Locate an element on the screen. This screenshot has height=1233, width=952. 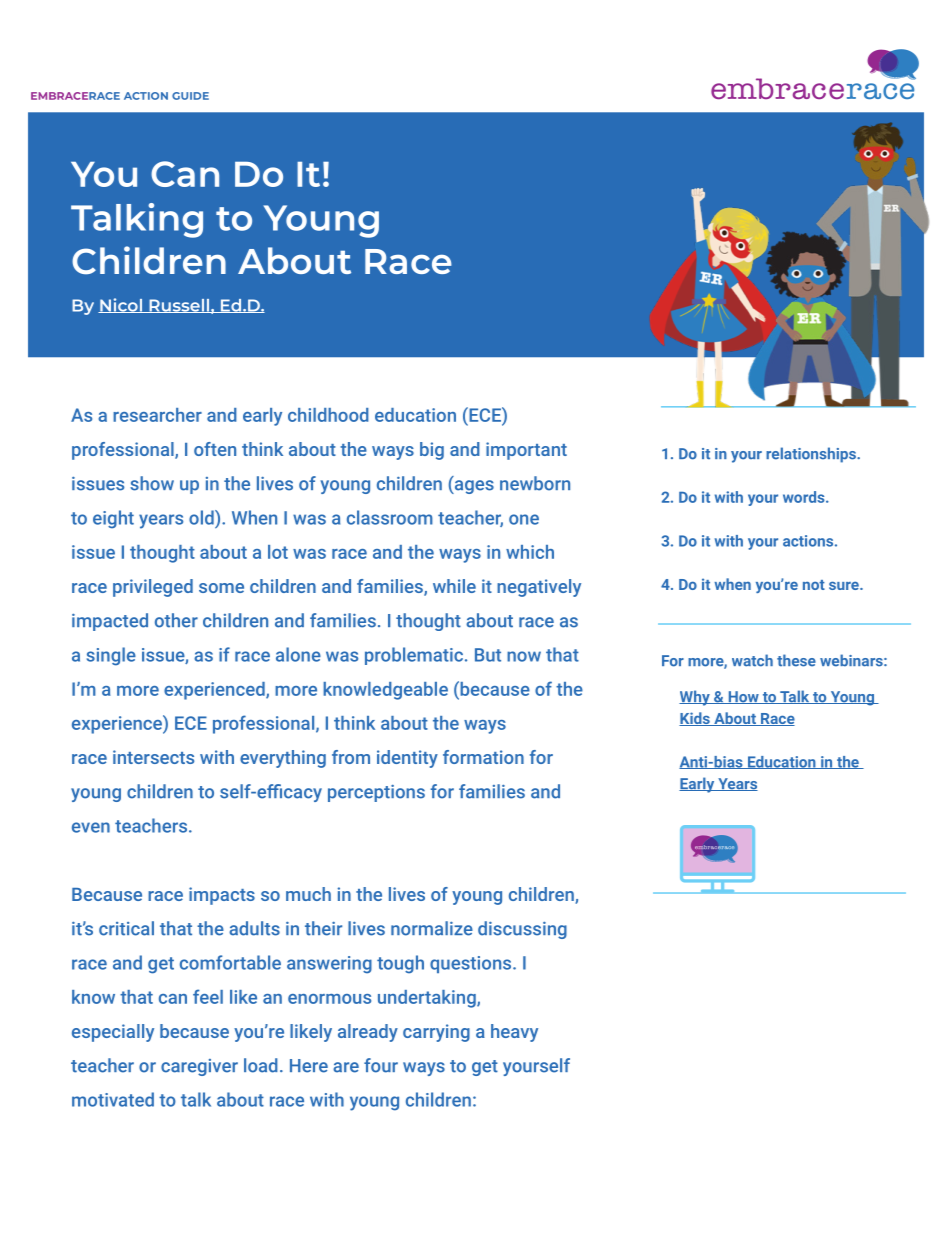
Kids is located at coordinates (695, 719).
